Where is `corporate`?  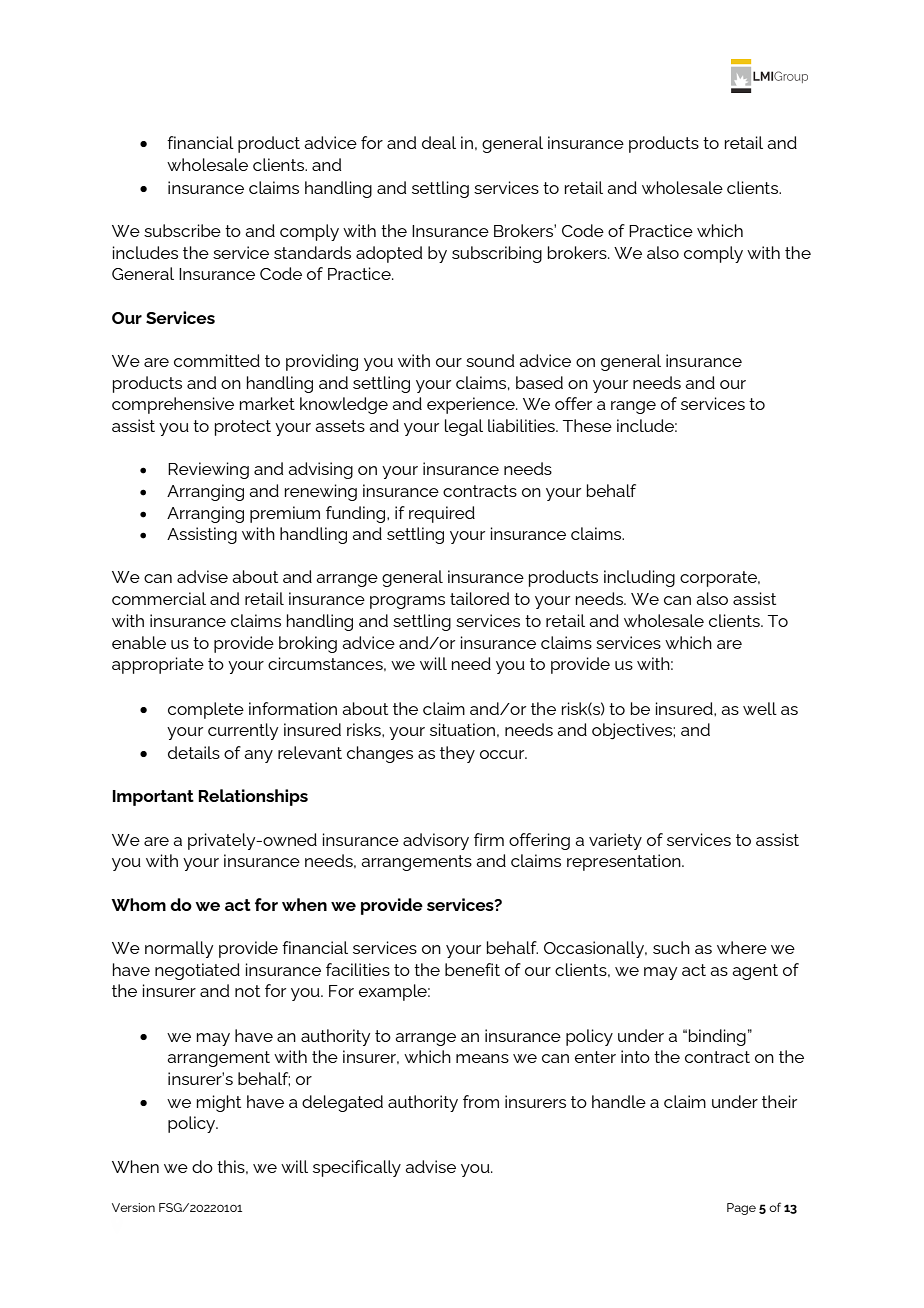 corporate is located at coordinates (719, 579).
